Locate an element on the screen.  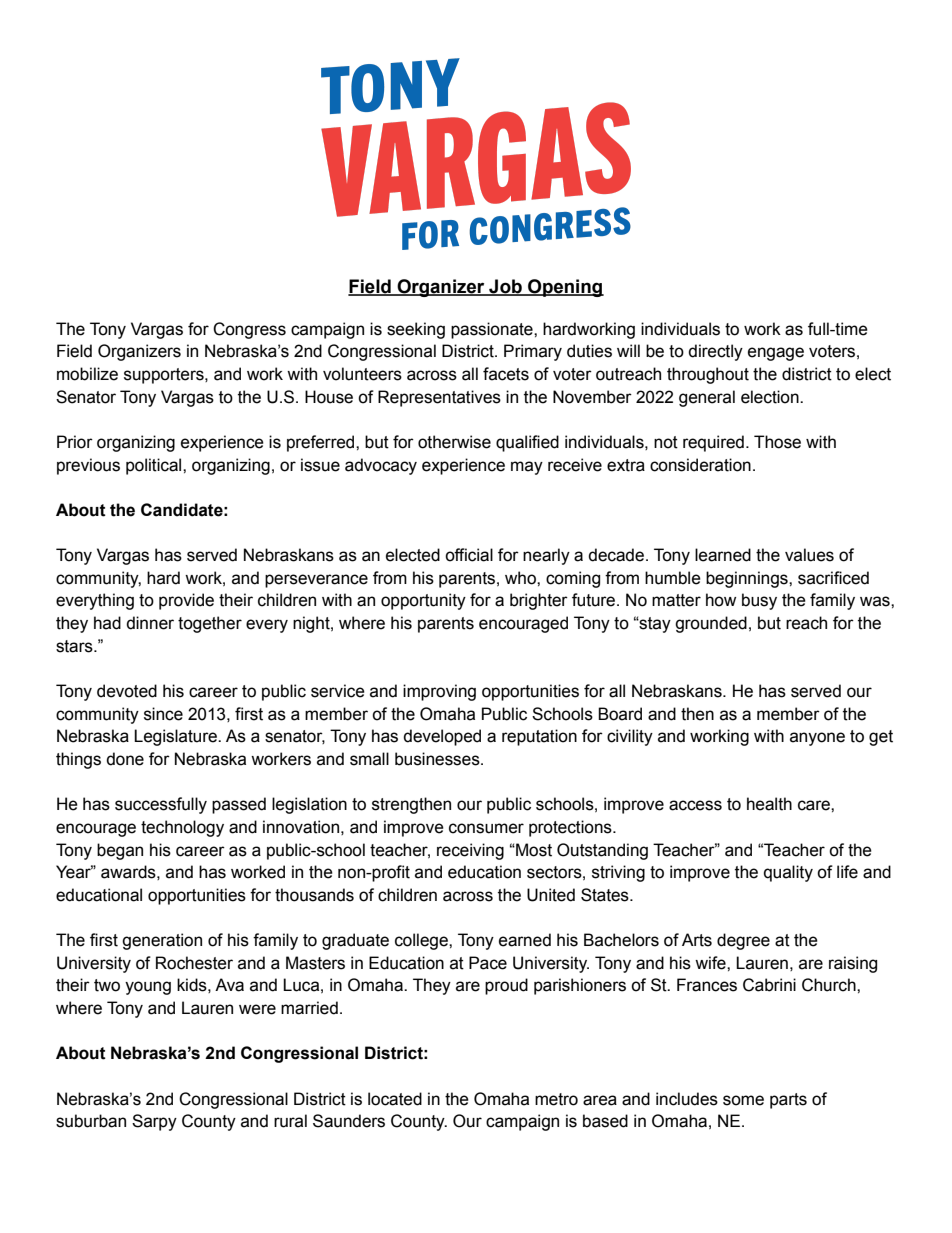
beginnings is located at coordinates (748, 579).
